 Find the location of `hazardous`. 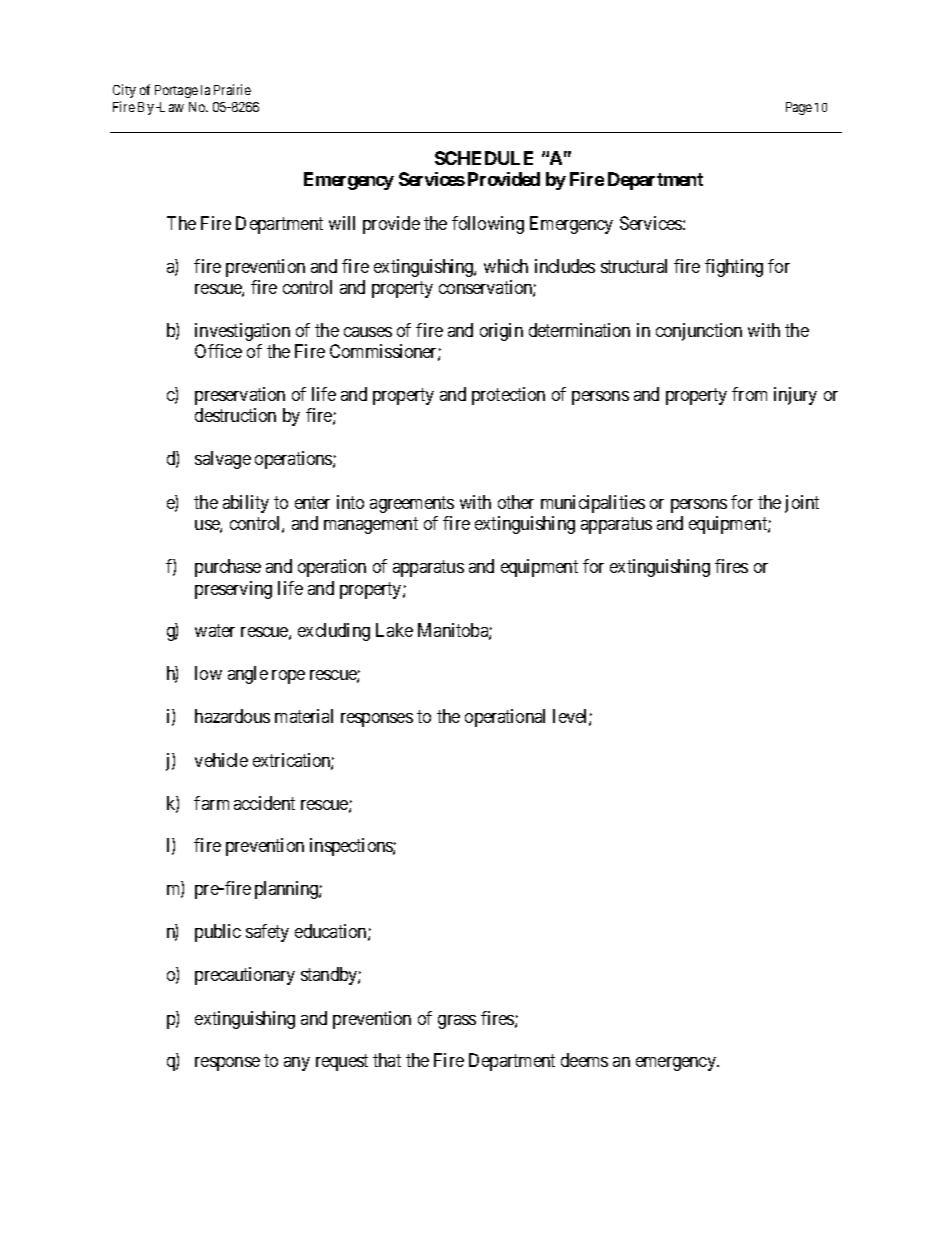

hazardous is located at coordinates (232, 716).
